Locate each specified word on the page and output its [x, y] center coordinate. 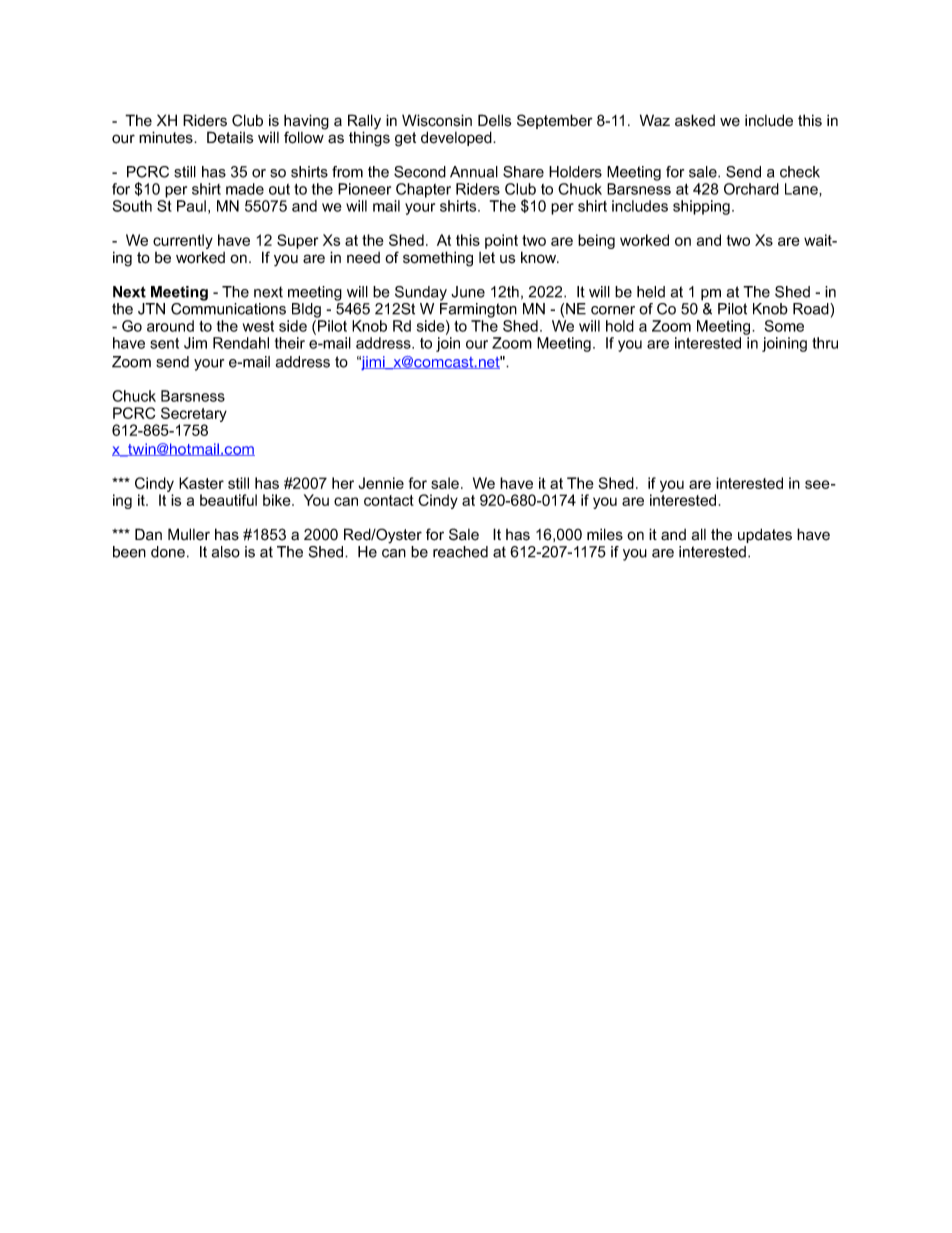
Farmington [478, 310]
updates [765, 535]
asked [695, 120]
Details [230, 137]
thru [825, 343]
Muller [189, 534]
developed [457, 138]
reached [460, 552]
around [170, 326]
